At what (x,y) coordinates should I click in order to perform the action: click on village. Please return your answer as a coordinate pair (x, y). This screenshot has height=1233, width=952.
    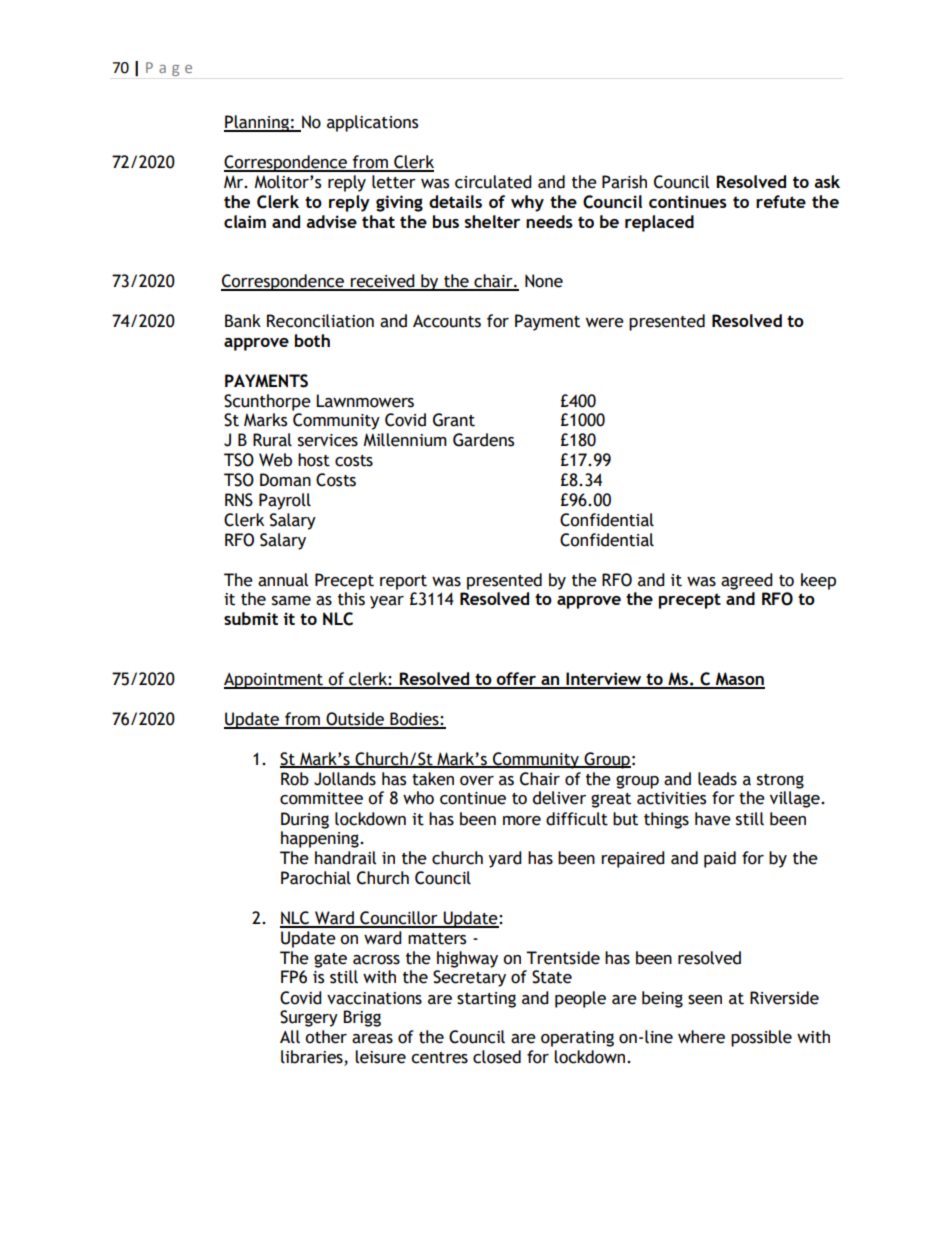
    Looking at the image, I should click on (796, 799).
